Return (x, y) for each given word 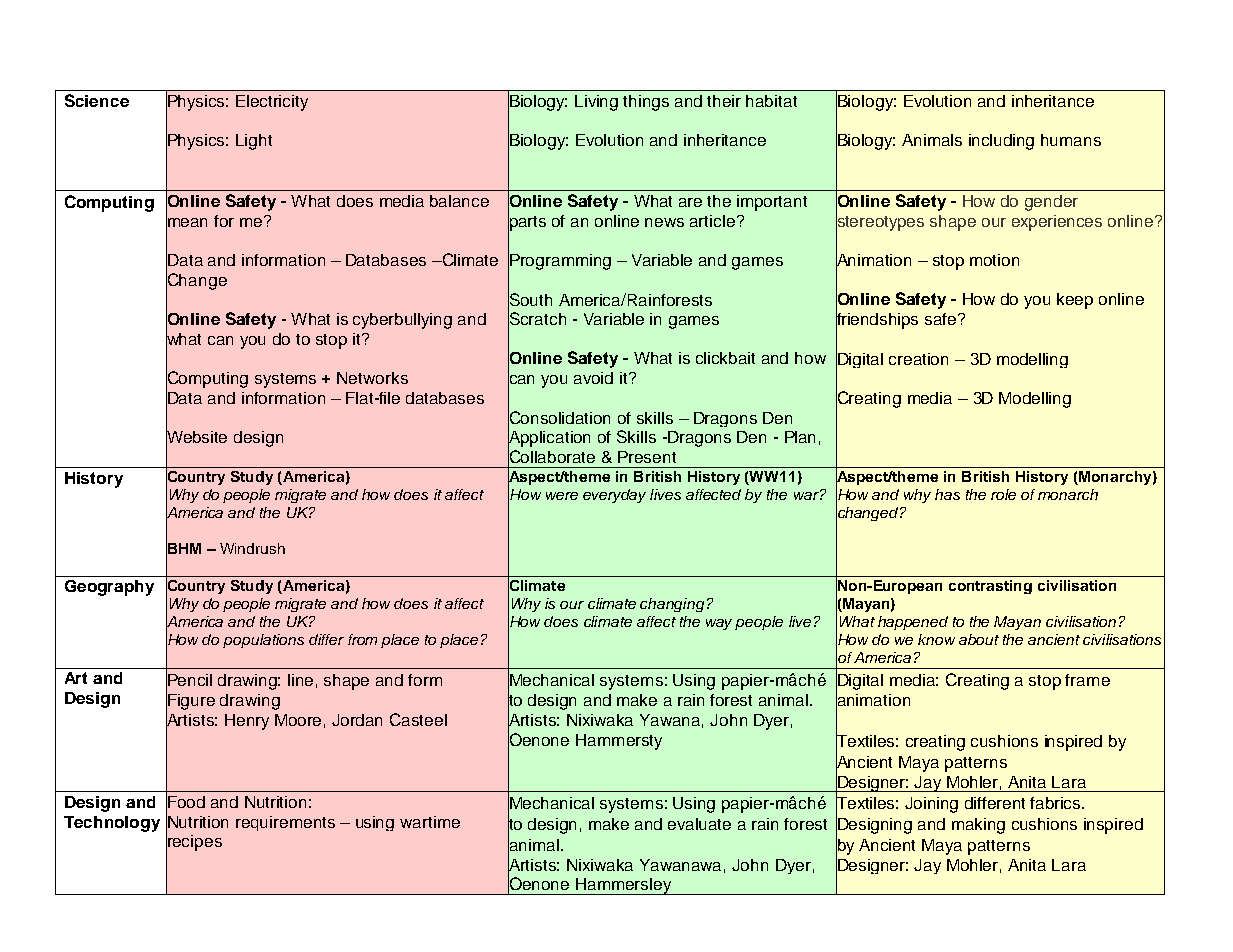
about (979, 639)
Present (647, 457)
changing (672, 605)
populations (263, 641)
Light (254, 142)
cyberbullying (402, 321)
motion (994, 260)
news (664, 222)
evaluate (699, 824)
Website (196, 437)
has (947, 494)
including (1001, 142)
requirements (285, 823)
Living (596, 103)
